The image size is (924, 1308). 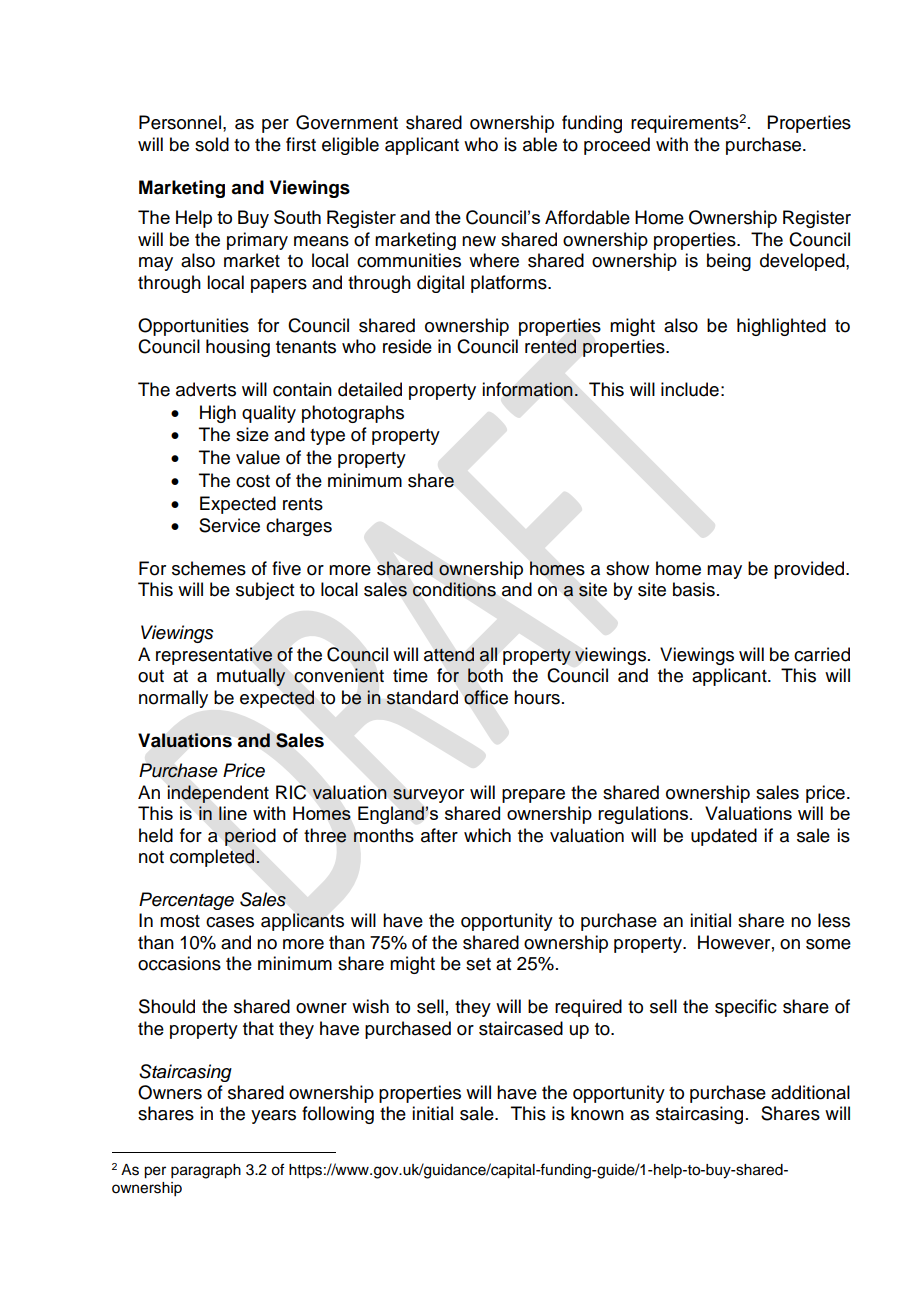 What do you see at coordinates (597, 1113) in the screenshot?
I see `known` at bounding box center [597, 1113].
